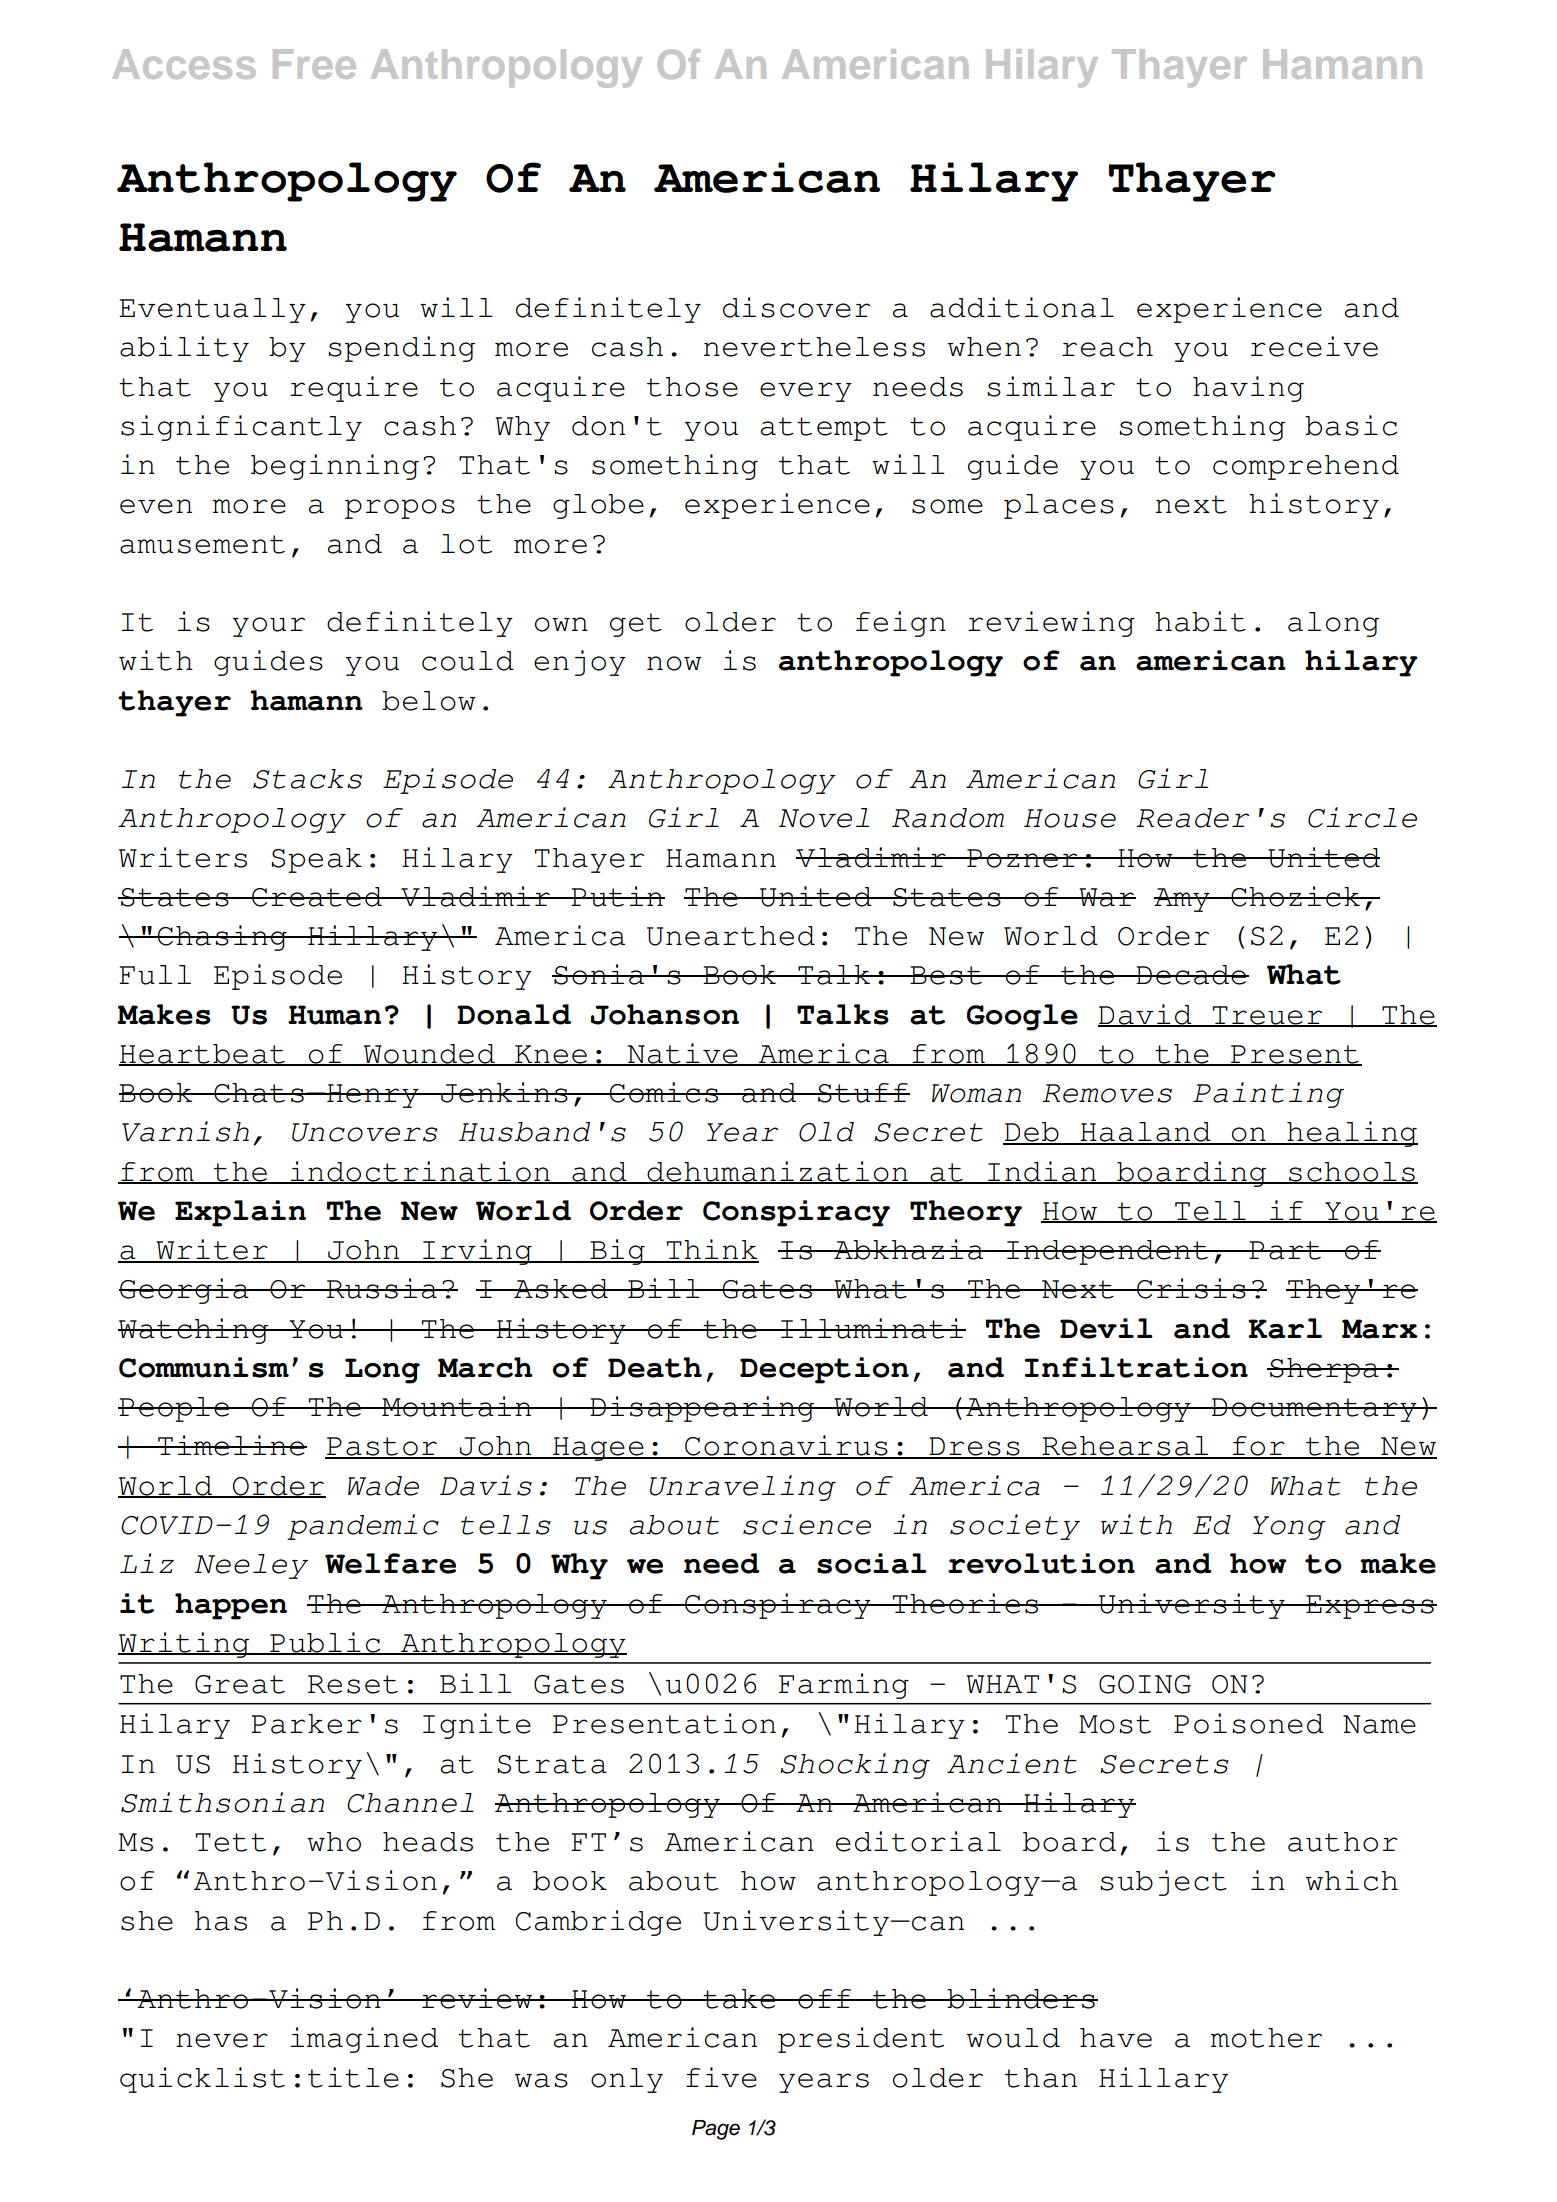 Image resolution: width=1557 pixels, height=2202 pixels. I want to click on imagined, so click(364, 2040).
